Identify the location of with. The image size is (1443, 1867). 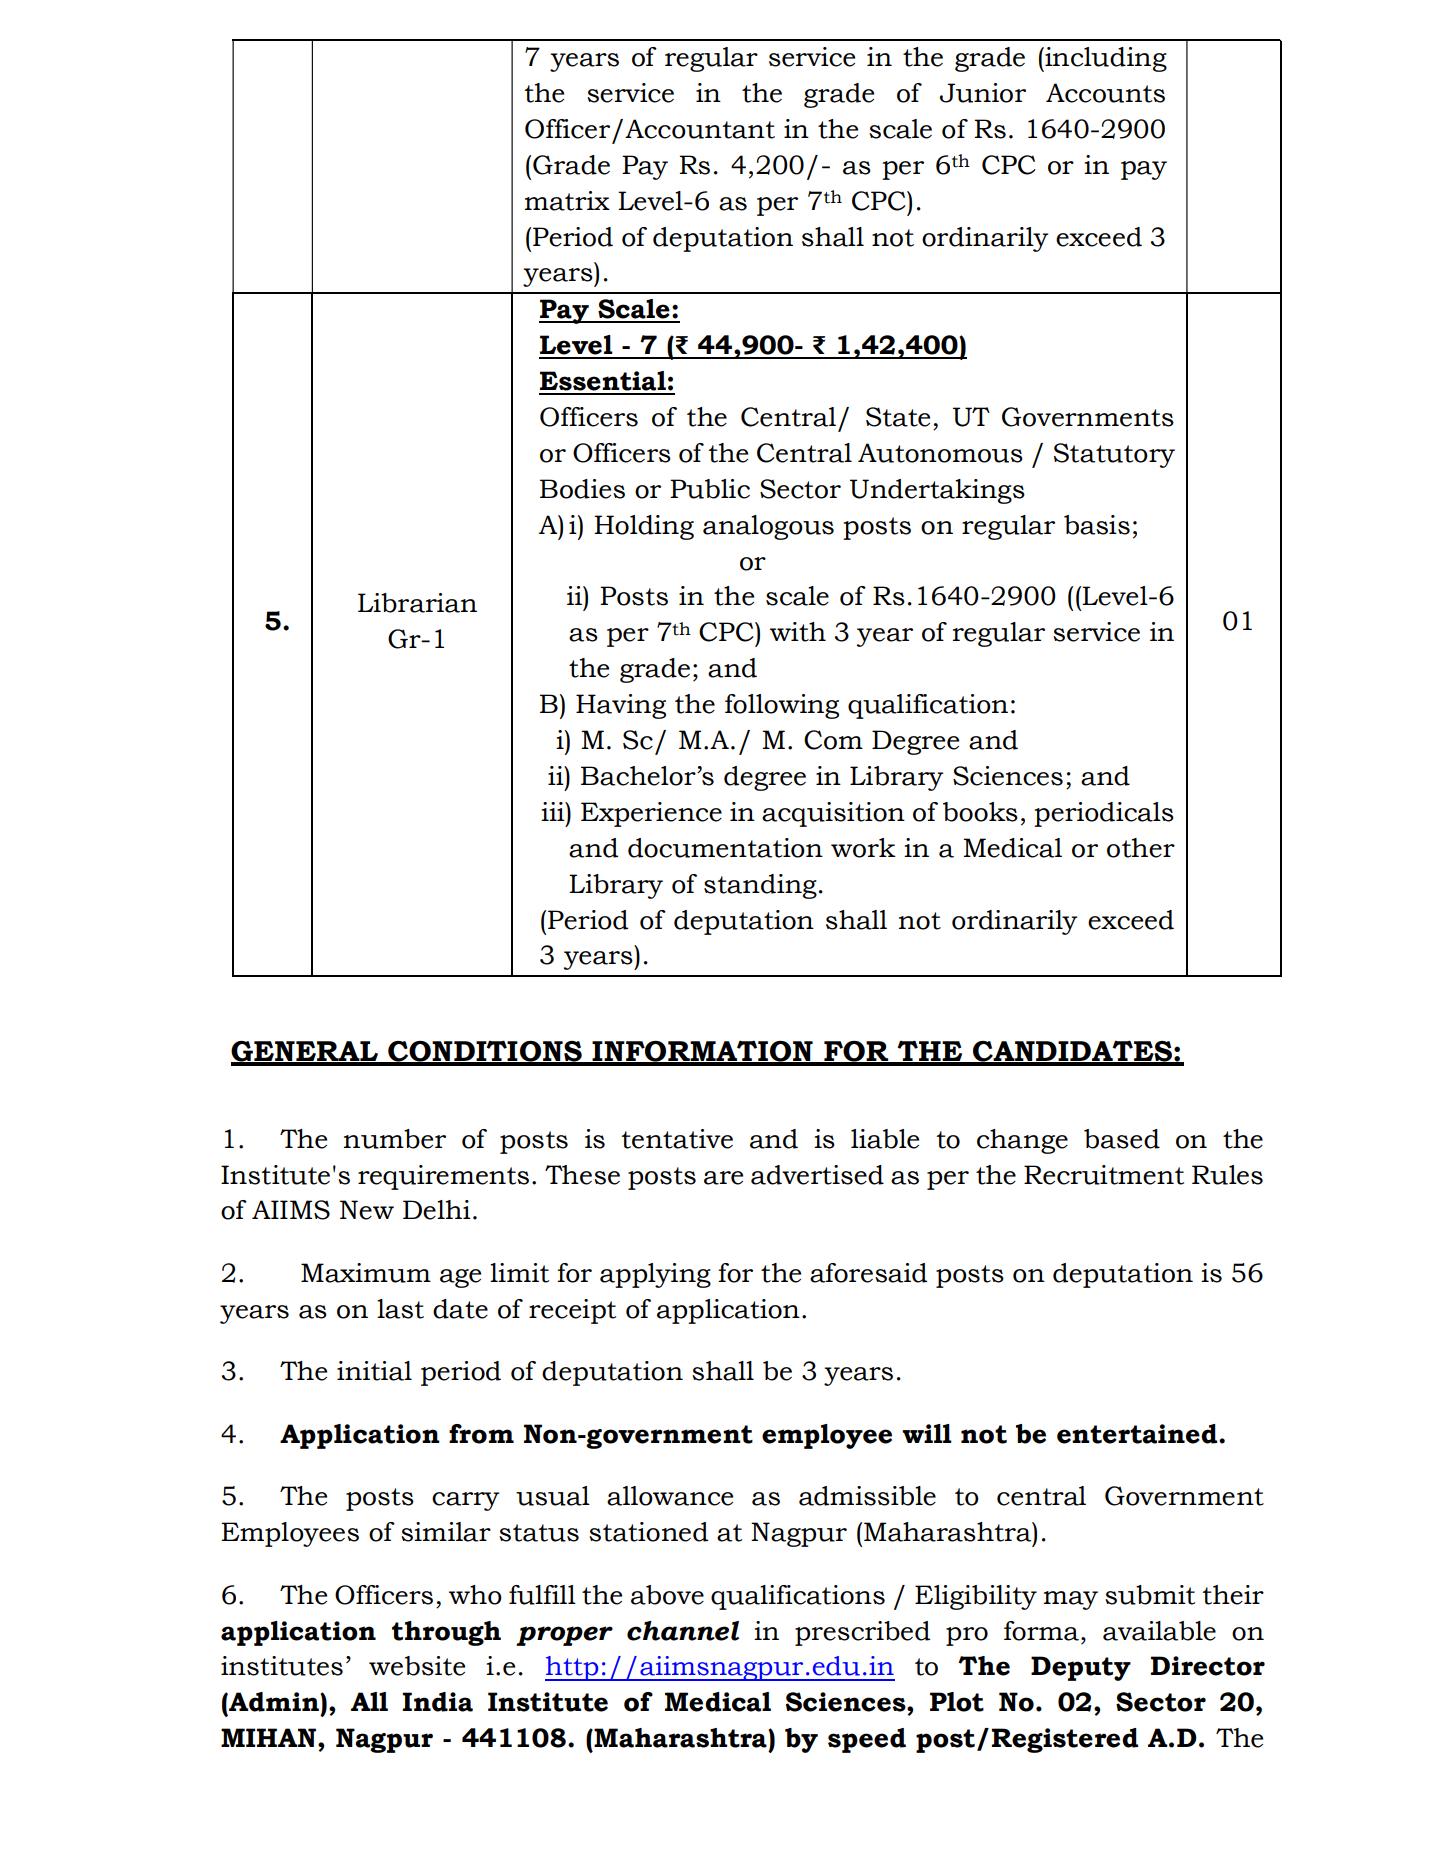
(798, 632).
